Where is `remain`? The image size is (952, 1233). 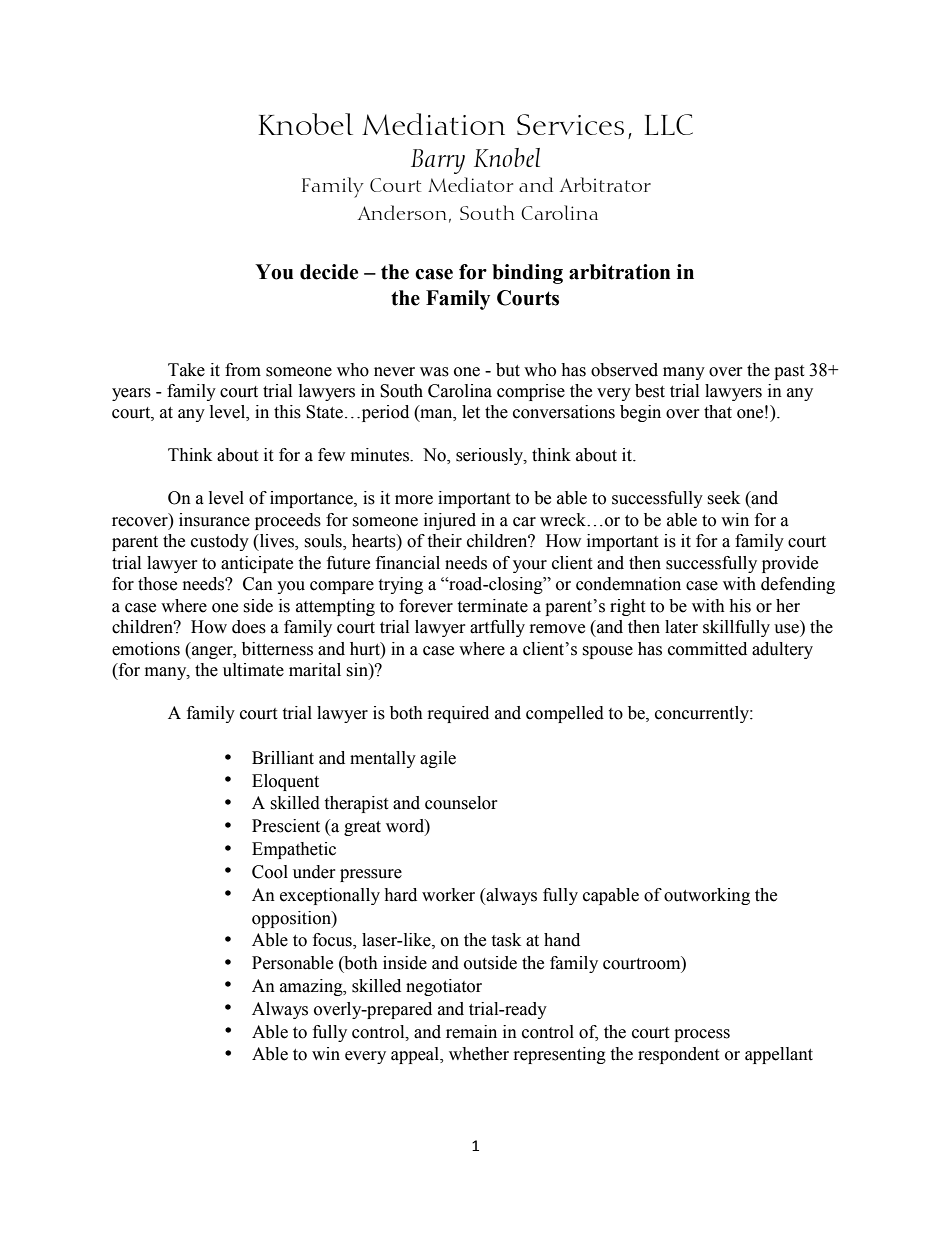
remain is located at coordinates (471, 1032).
